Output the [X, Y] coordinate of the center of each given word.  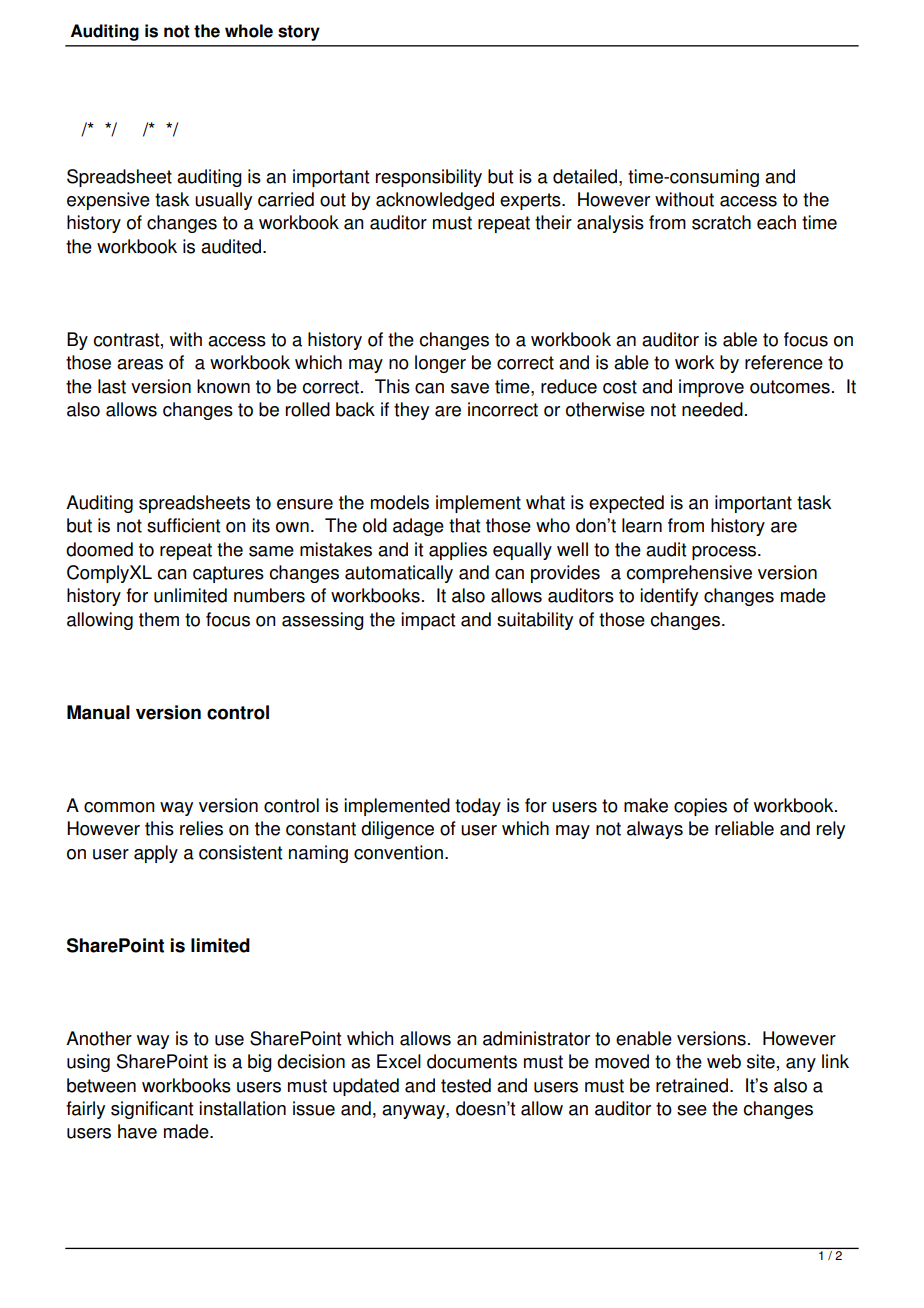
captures [228, 574]
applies [458, 551]
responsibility [429, 178]
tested [466, 1085]
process [725, 553]
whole [249, 31]
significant [152, 1110]
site [761, 1061]
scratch [721, 222]
